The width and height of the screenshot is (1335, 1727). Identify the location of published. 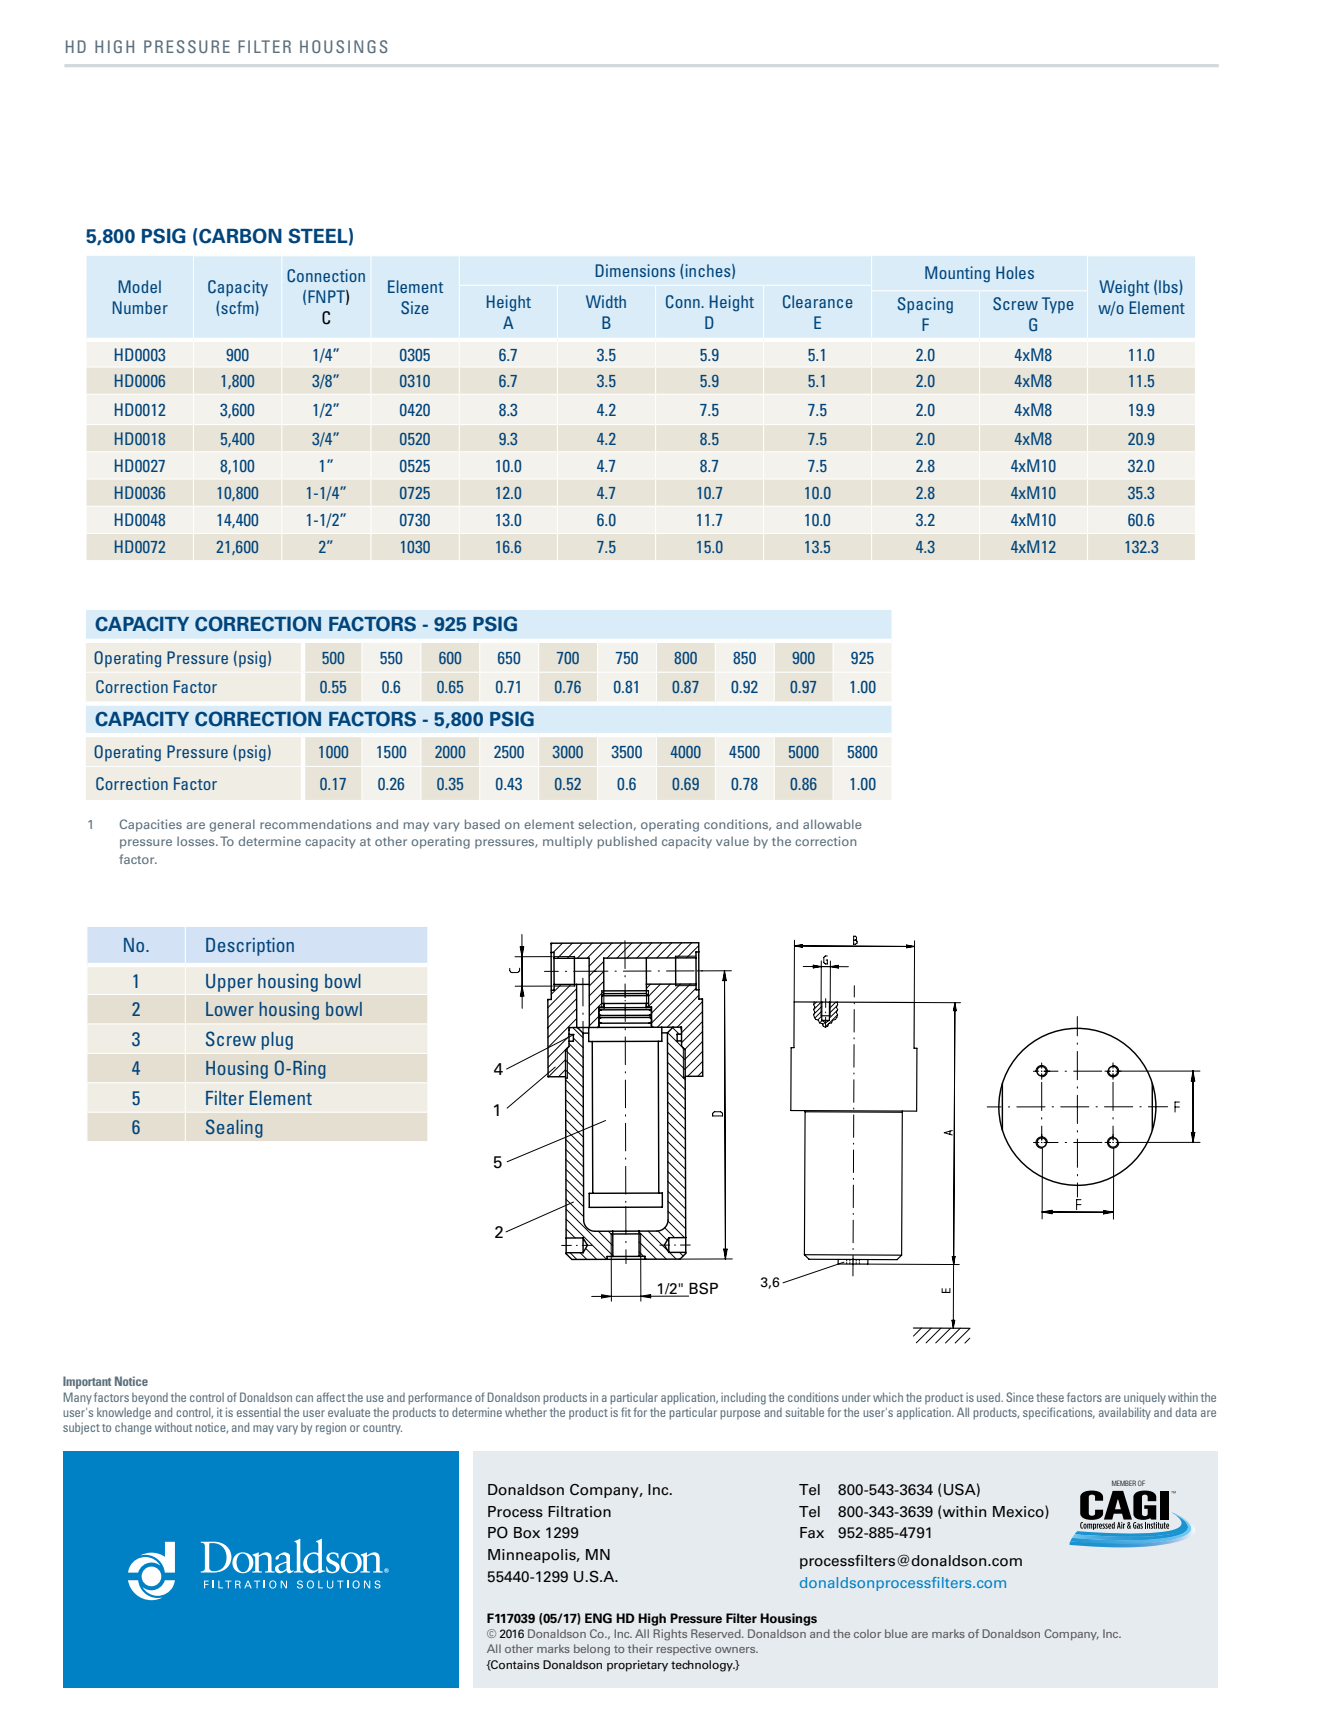
(627, 842).
